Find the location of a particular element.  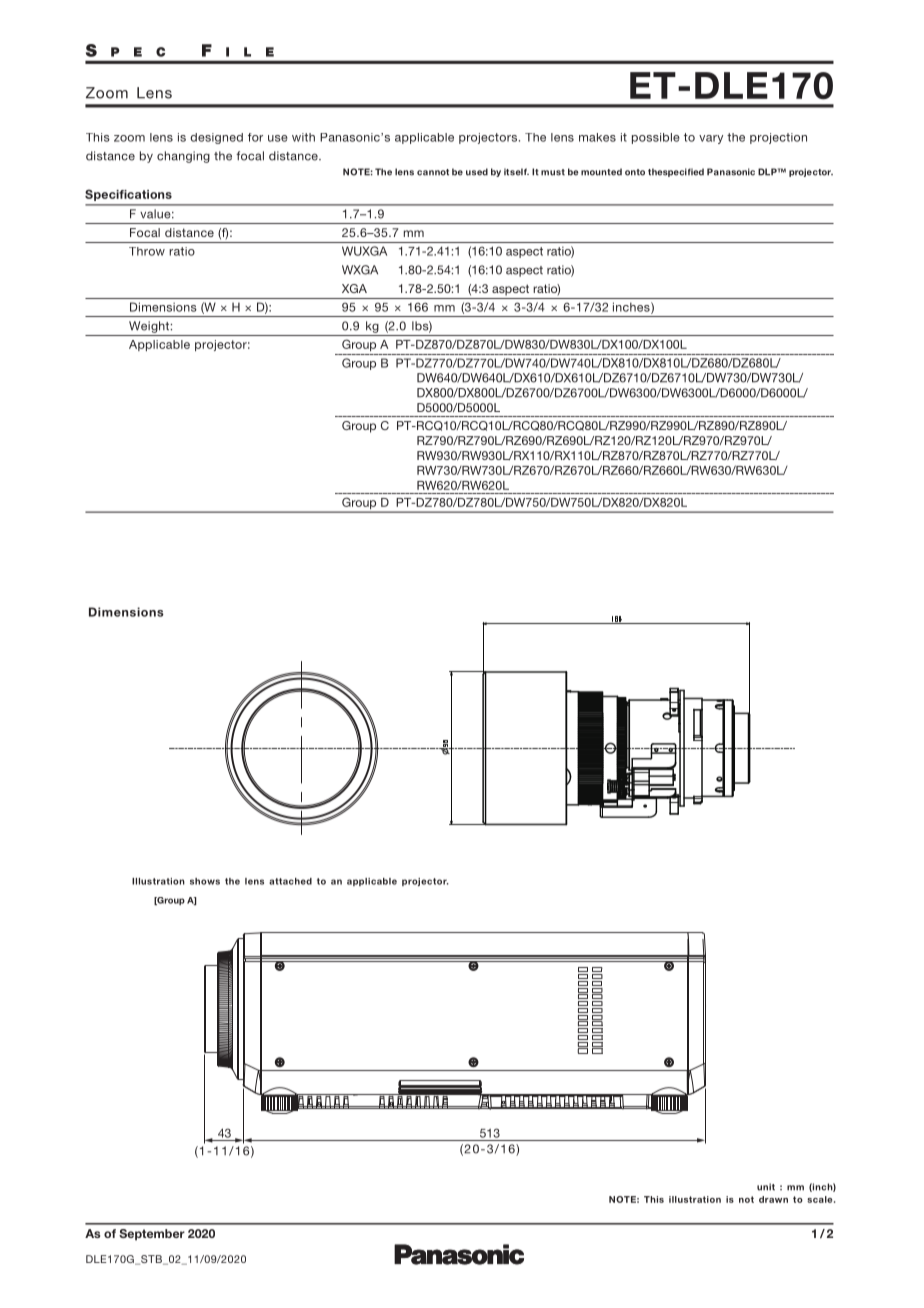

vary is located at coordinates (711, 139).
